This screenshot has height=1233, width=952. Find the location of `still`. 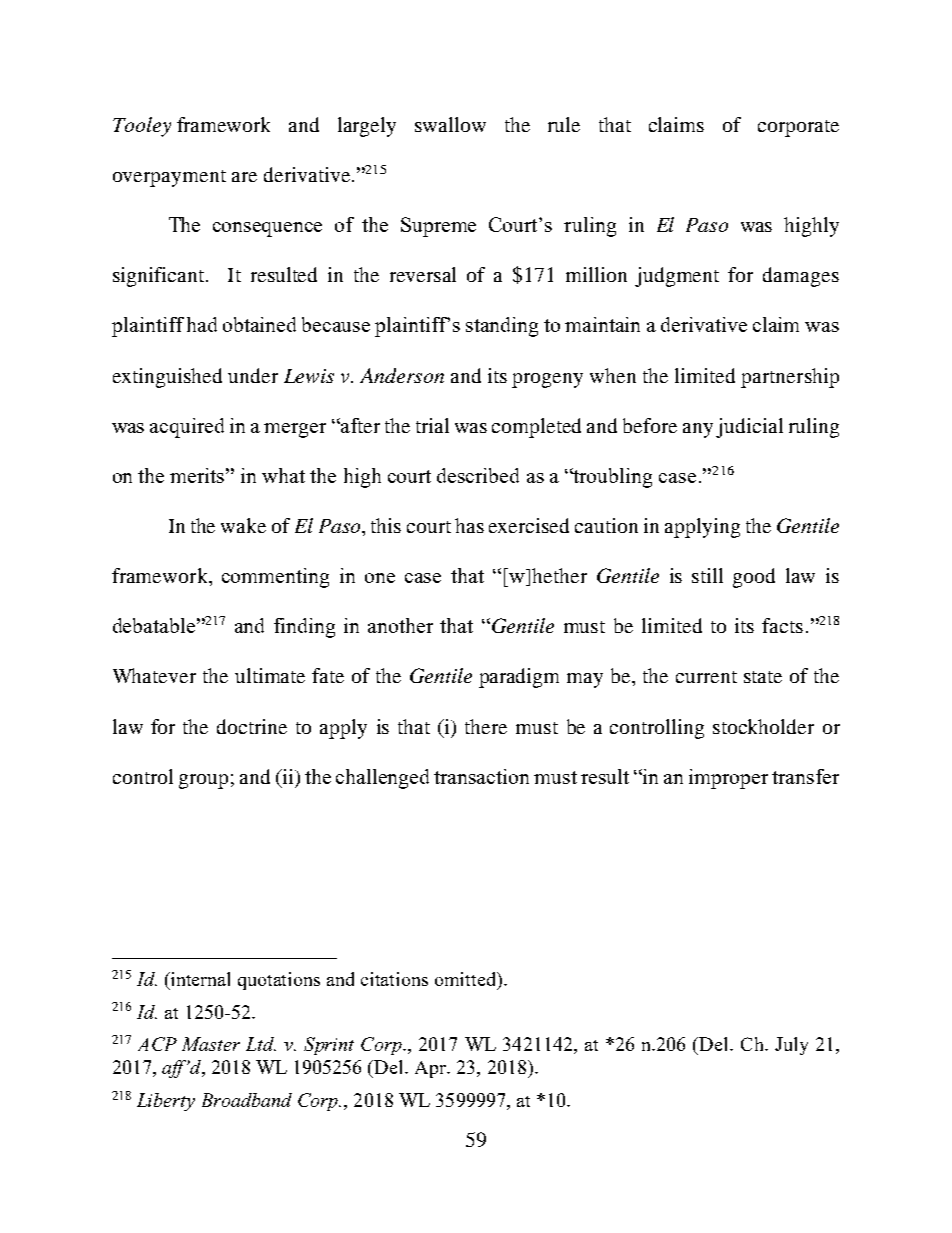

still is located at coordinates (707, 575).
